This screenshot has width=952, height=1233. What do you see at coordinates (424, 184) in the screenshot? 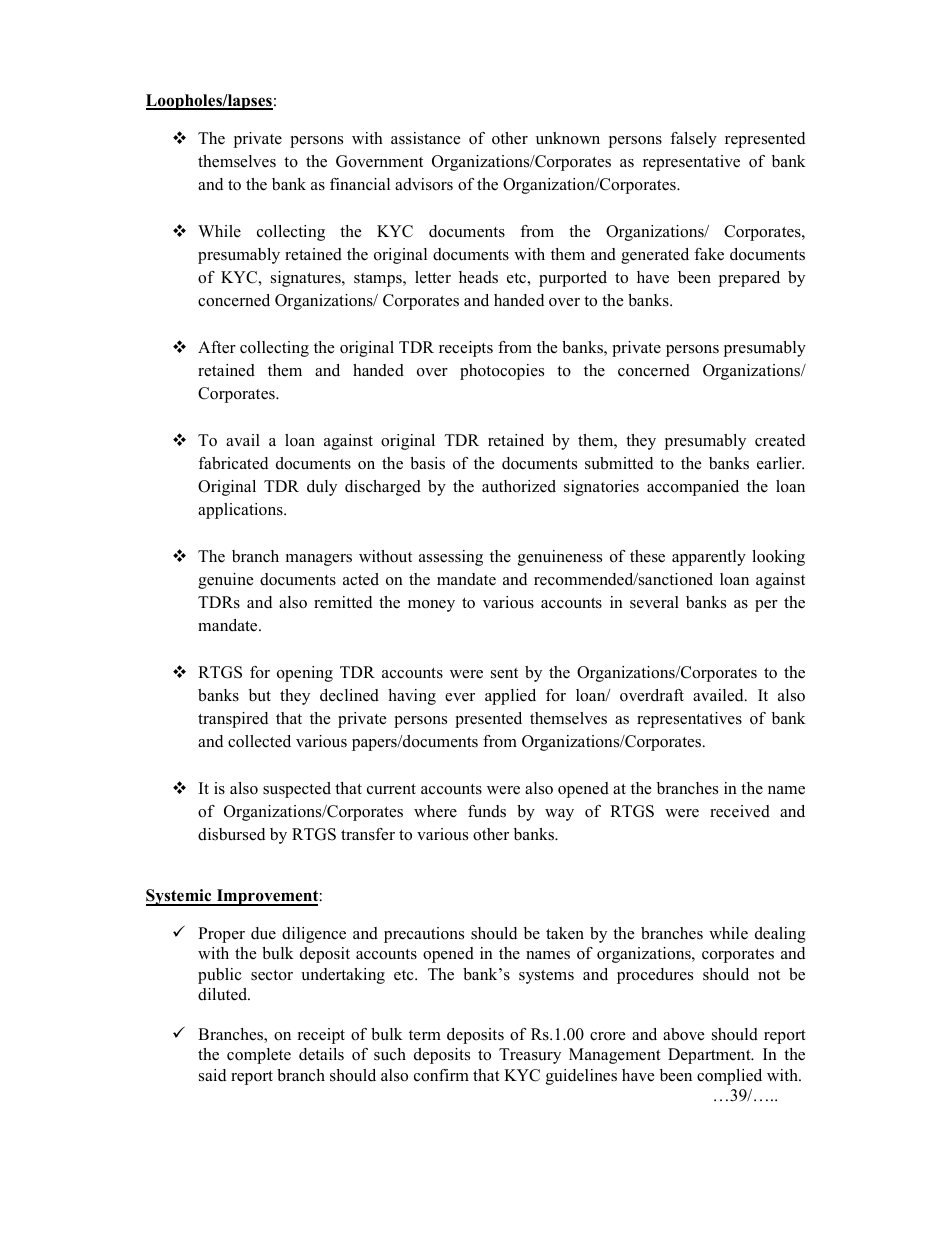
I see `advisors` at bounding box center [424, 184].
